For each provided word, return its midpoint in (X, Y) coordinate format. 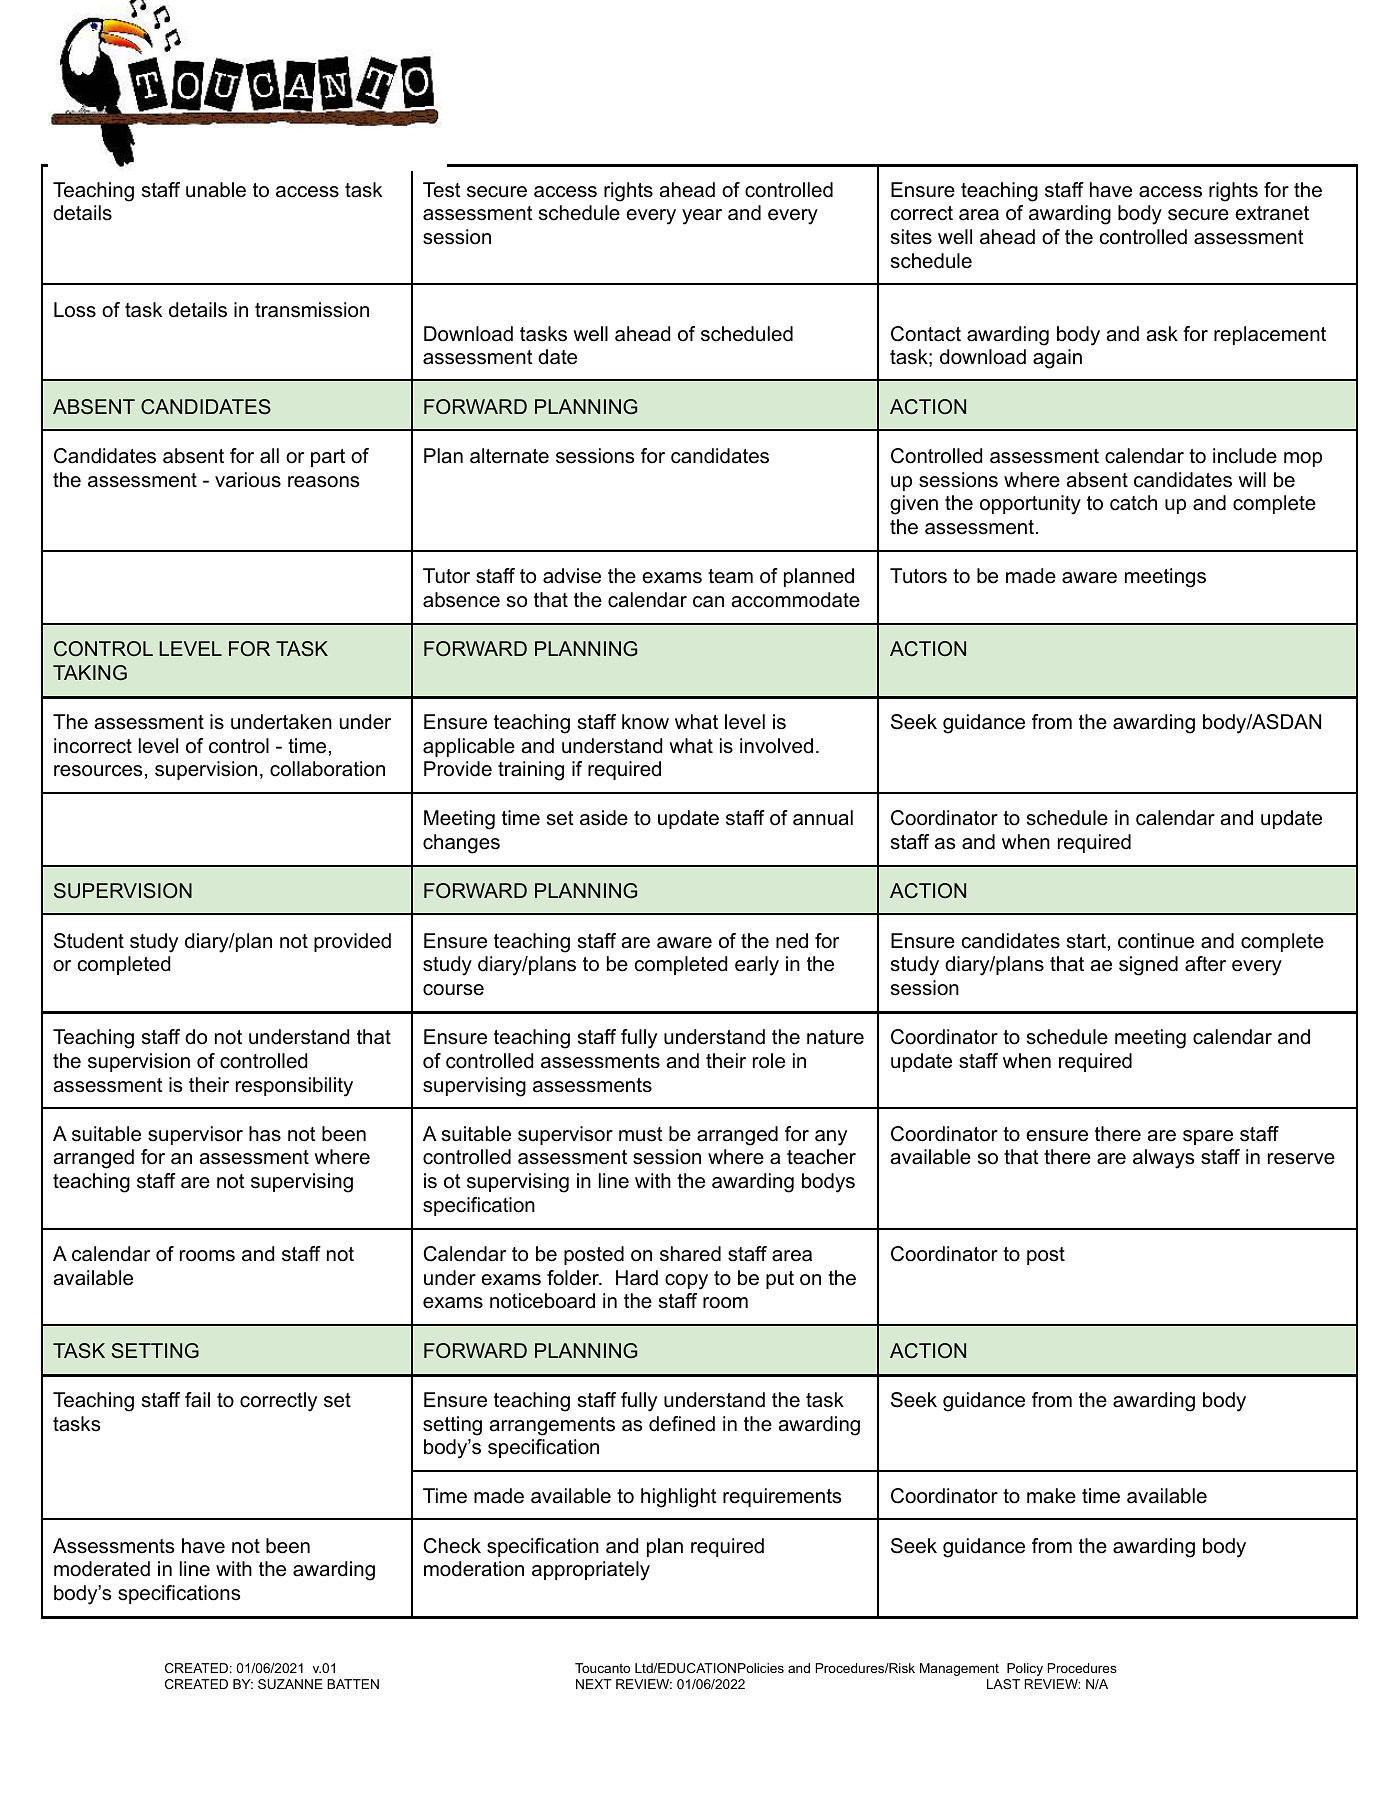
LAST (1003, 1684)
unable (216, 190)
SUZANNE (290, 1684)
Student (89, 941)
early (757, 966)
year (702, 217)
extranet (1272, 213)
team (730, 576)
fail (197, 1400)
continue (1156, 941)
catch (1133, 503)
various (248, 480)
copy (686, 1282)
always (1163, 1159)
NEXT (594, 1684)
